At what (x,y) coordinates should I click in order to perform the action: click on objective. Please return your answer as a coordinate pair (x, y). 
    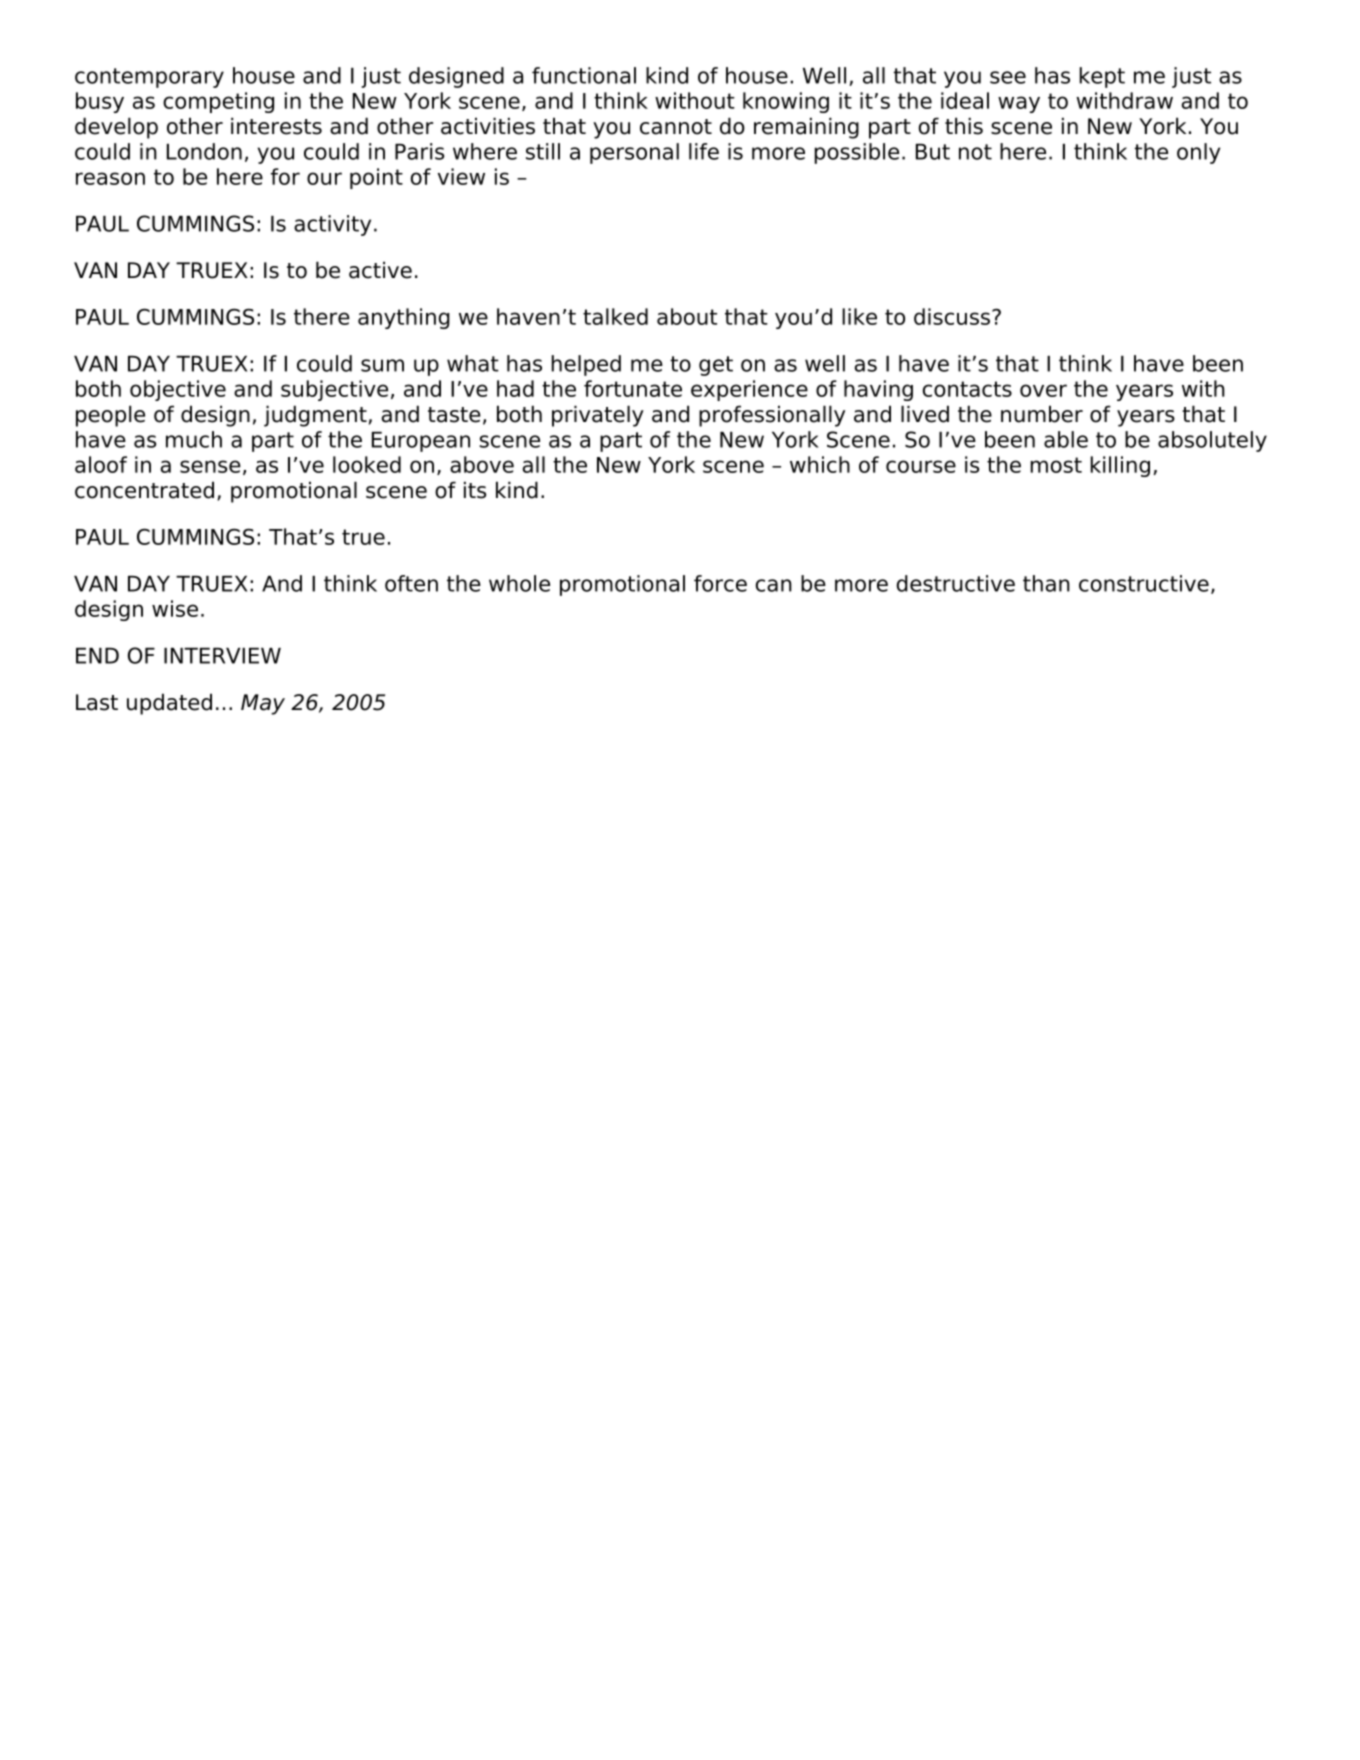
    Looking at the image, I should click on (178, 390).
